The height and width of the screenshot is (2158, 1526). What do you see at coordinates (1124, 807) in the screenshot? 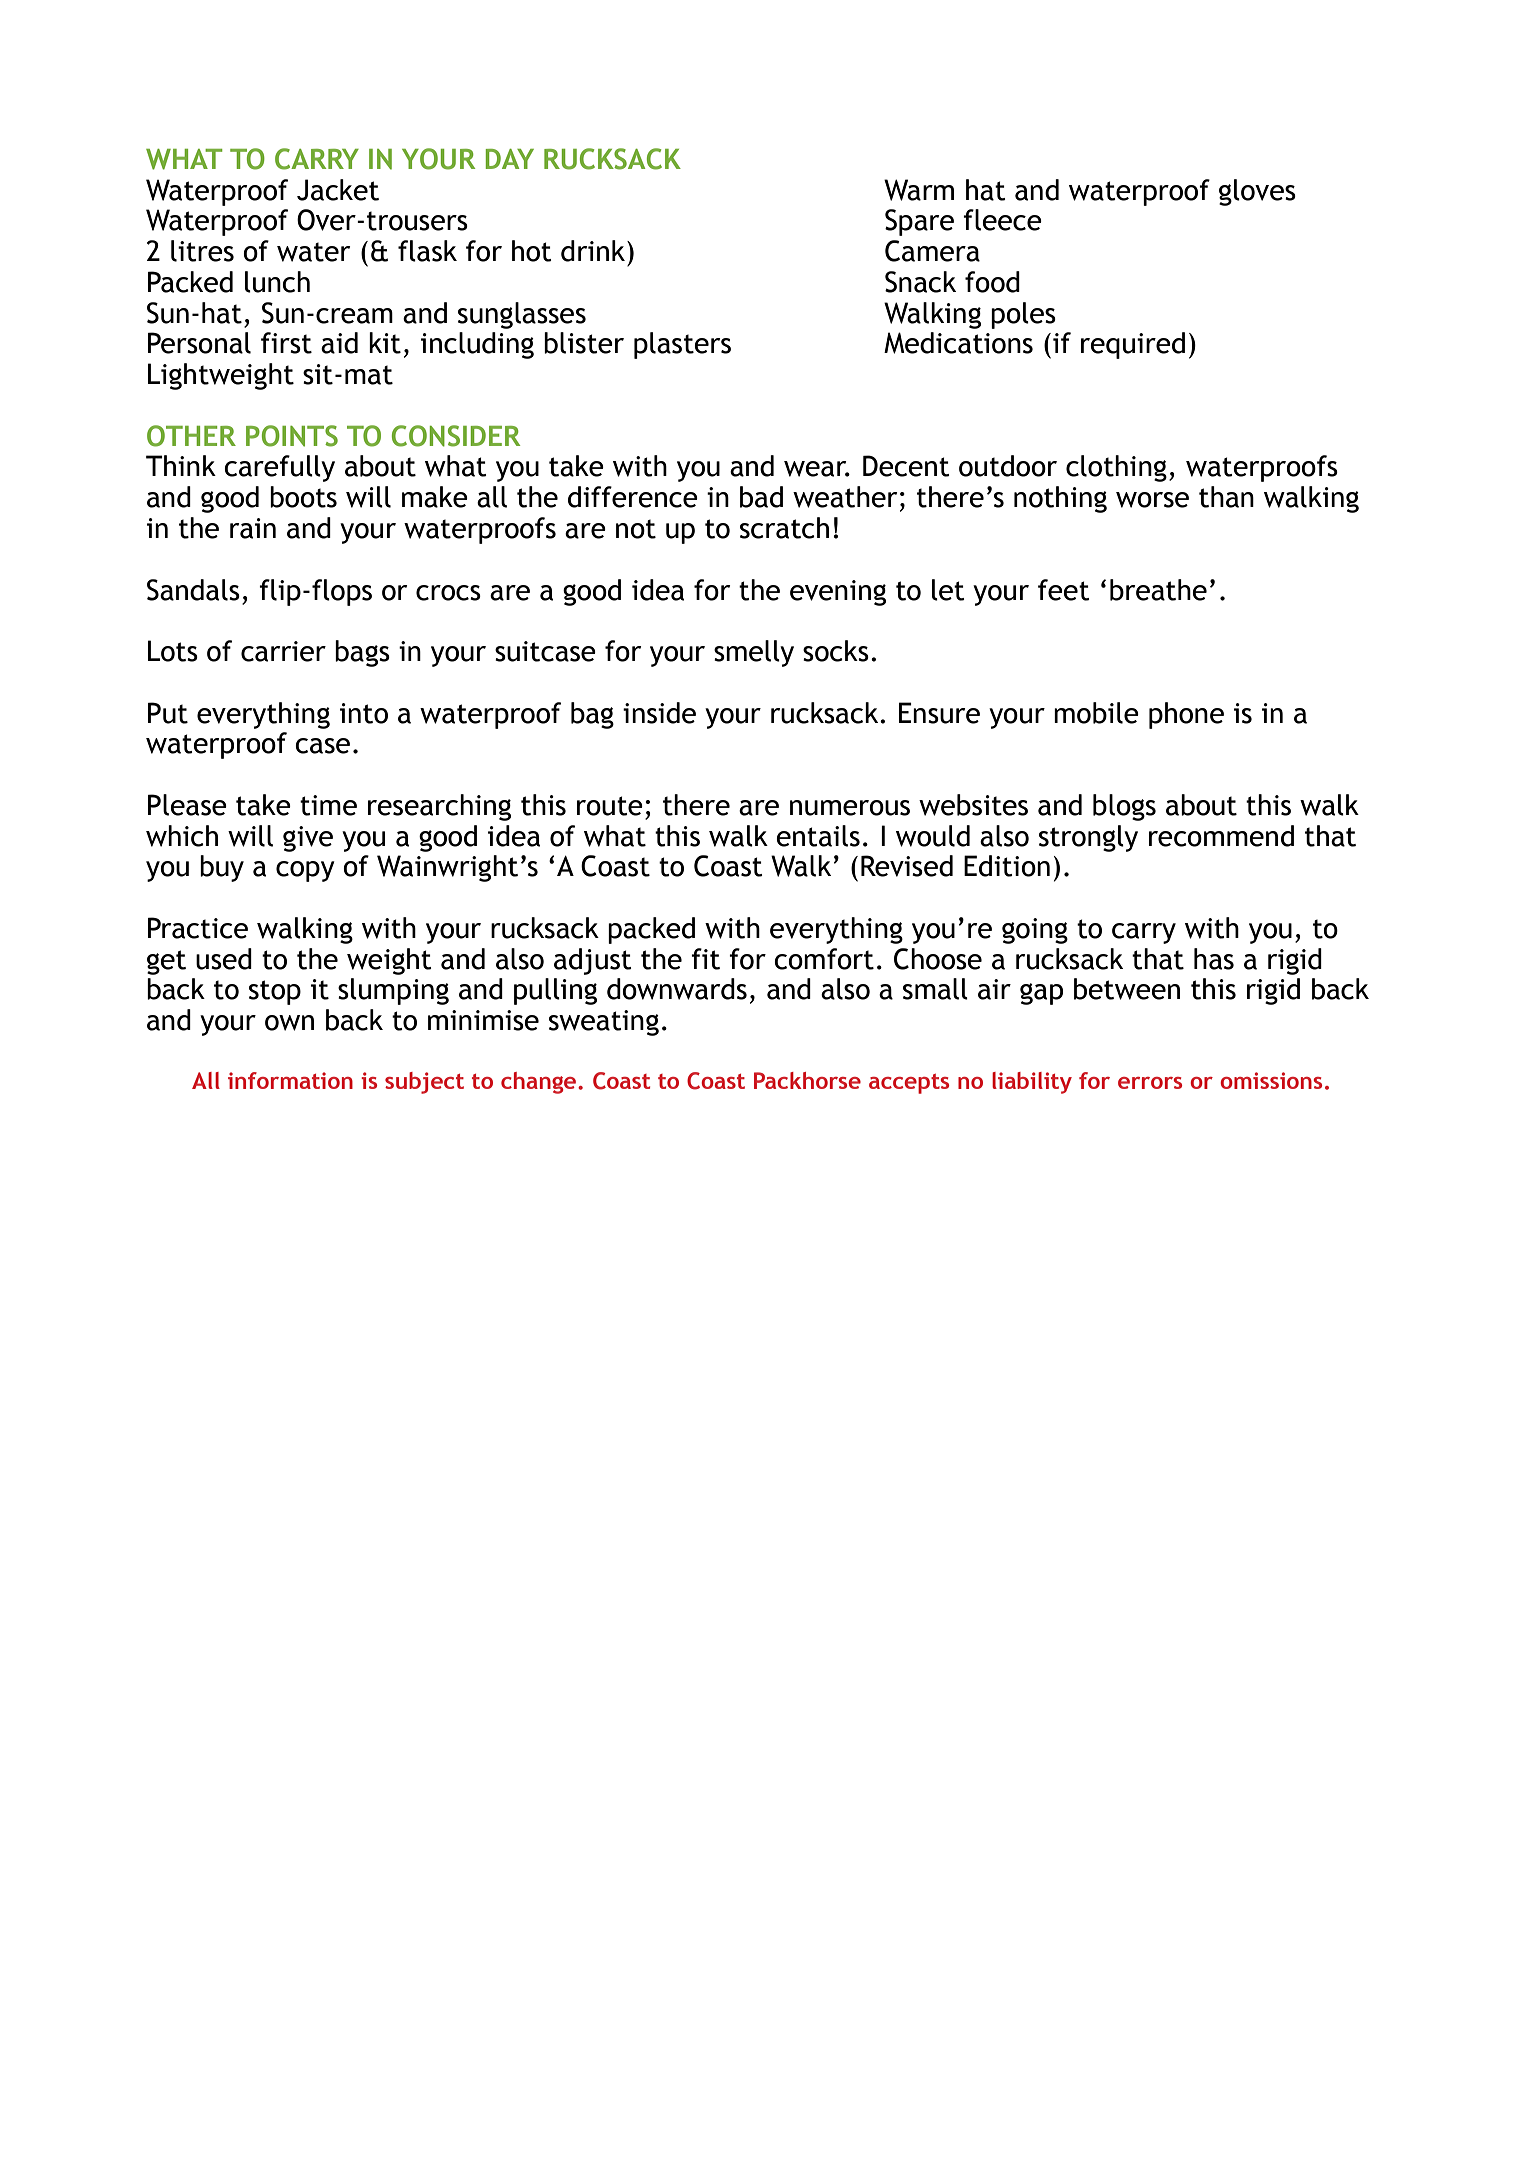
I see `blogs` at bounding box center [1124, 807].
